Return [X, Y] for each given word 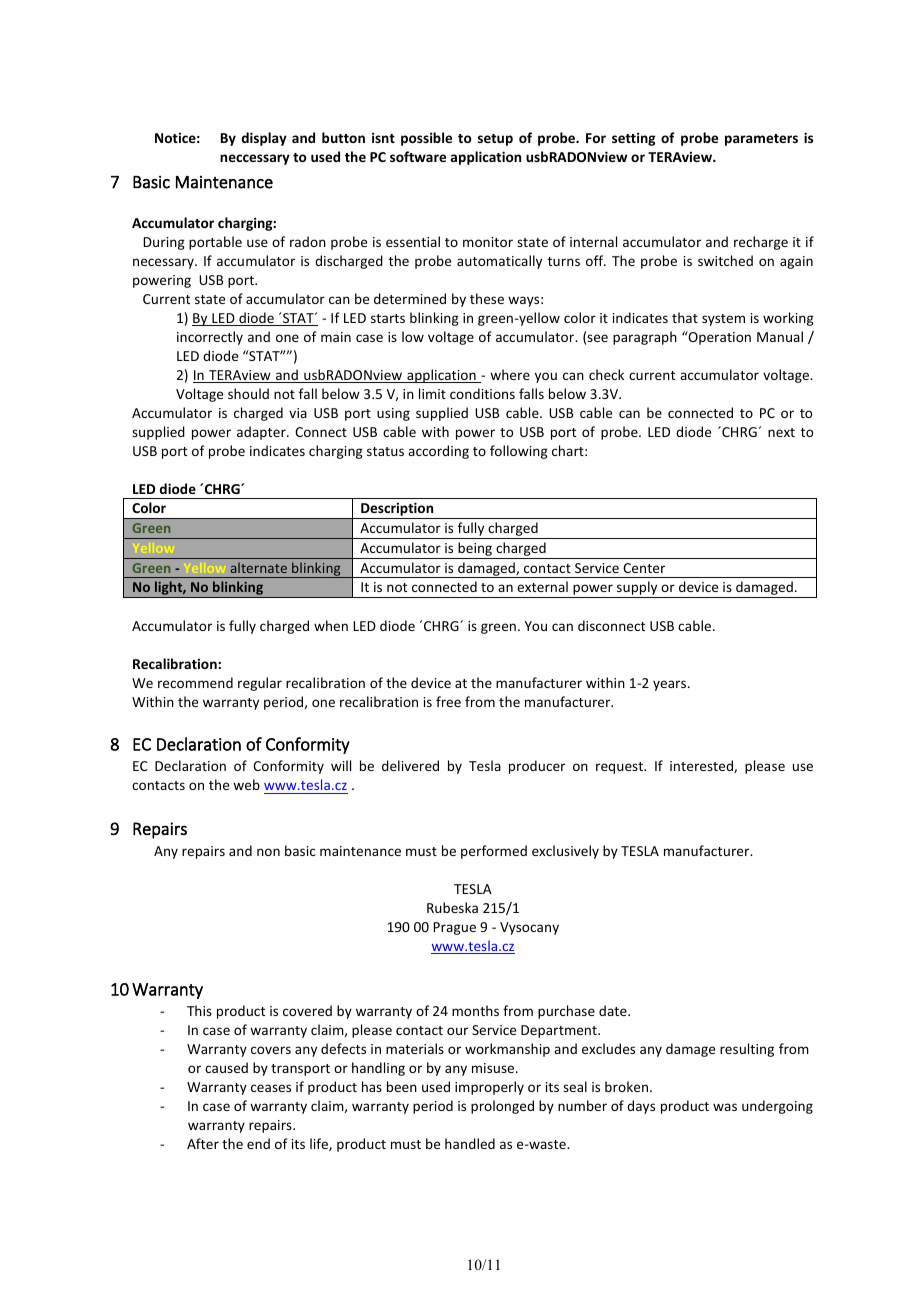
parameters [761, 140]
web [246, 784]
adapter [262, 433]
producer [537, 767]
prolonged [502, 1107]
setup [495, 140]
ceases [271, 1088]
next [781, 432]
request [620, 768]
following [519, 452]
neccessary [255, 159]
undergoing [777, 1107]
